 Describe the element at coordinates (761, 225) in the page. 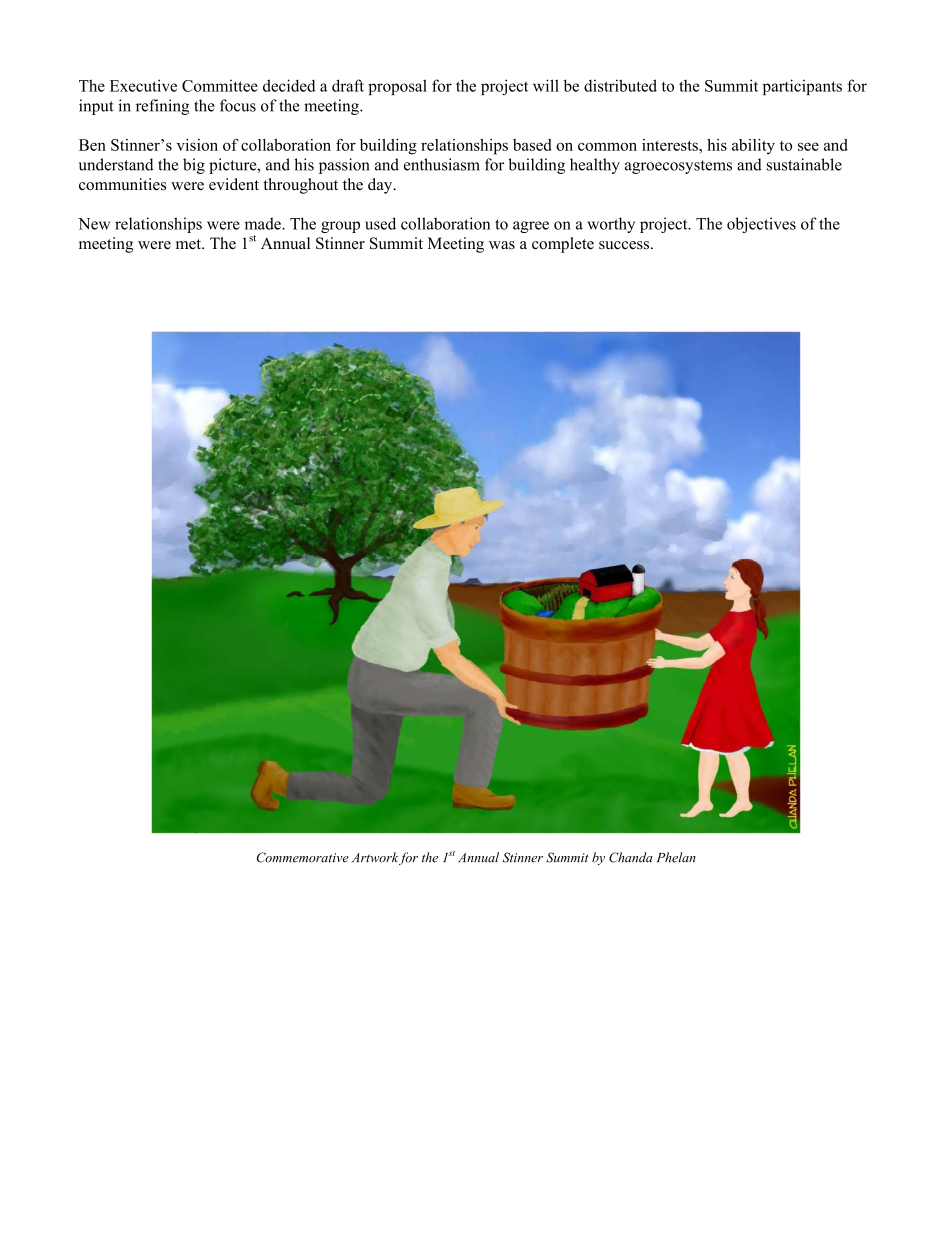

I see `objectives` at that location.
